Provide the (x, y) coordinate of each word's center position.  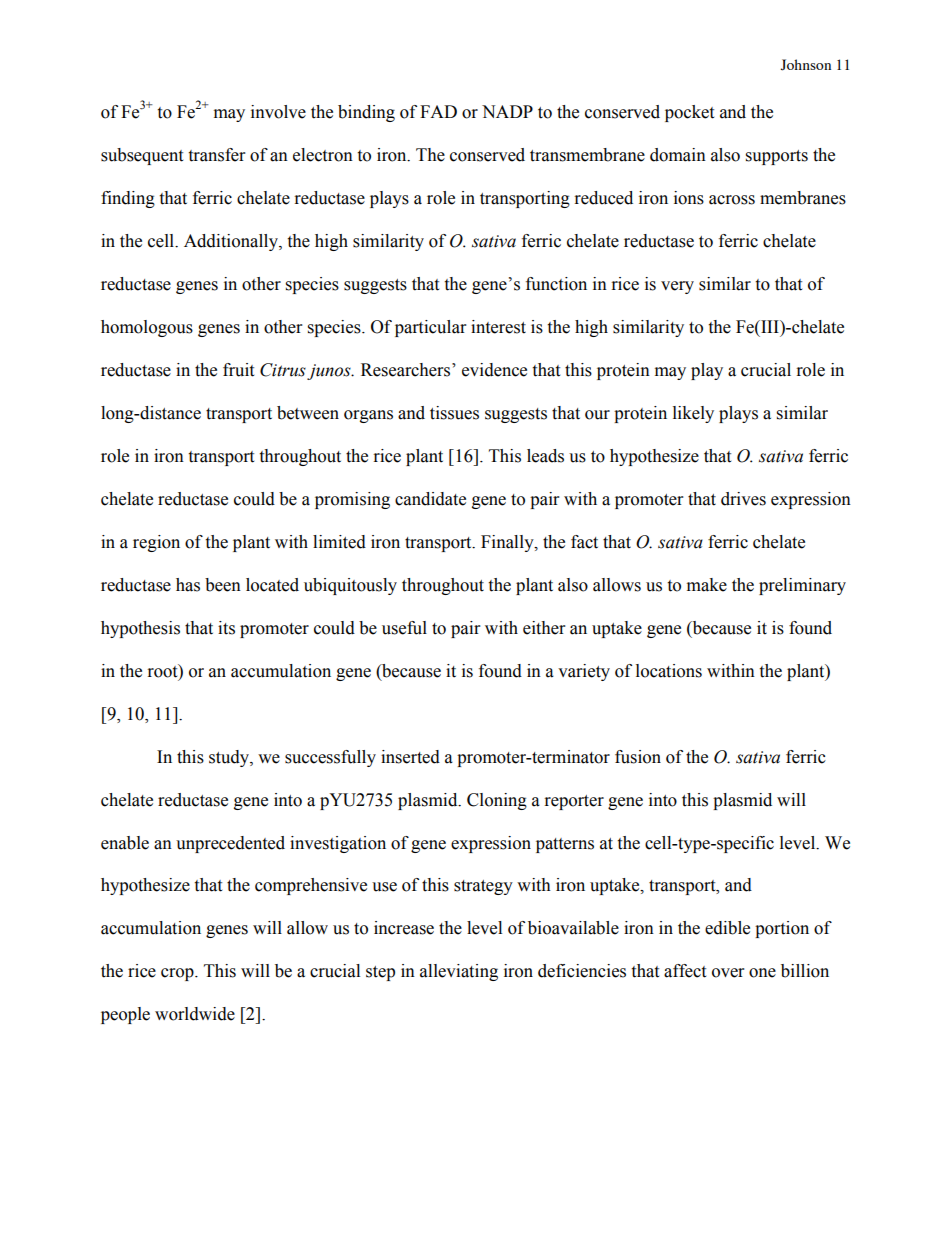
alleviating (459, 972)
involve (278, 112)
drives (743, 499)
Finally (508, 543)
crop (178, 974)
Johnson (805, 65)
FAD (438, 111)
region (156, 543)
